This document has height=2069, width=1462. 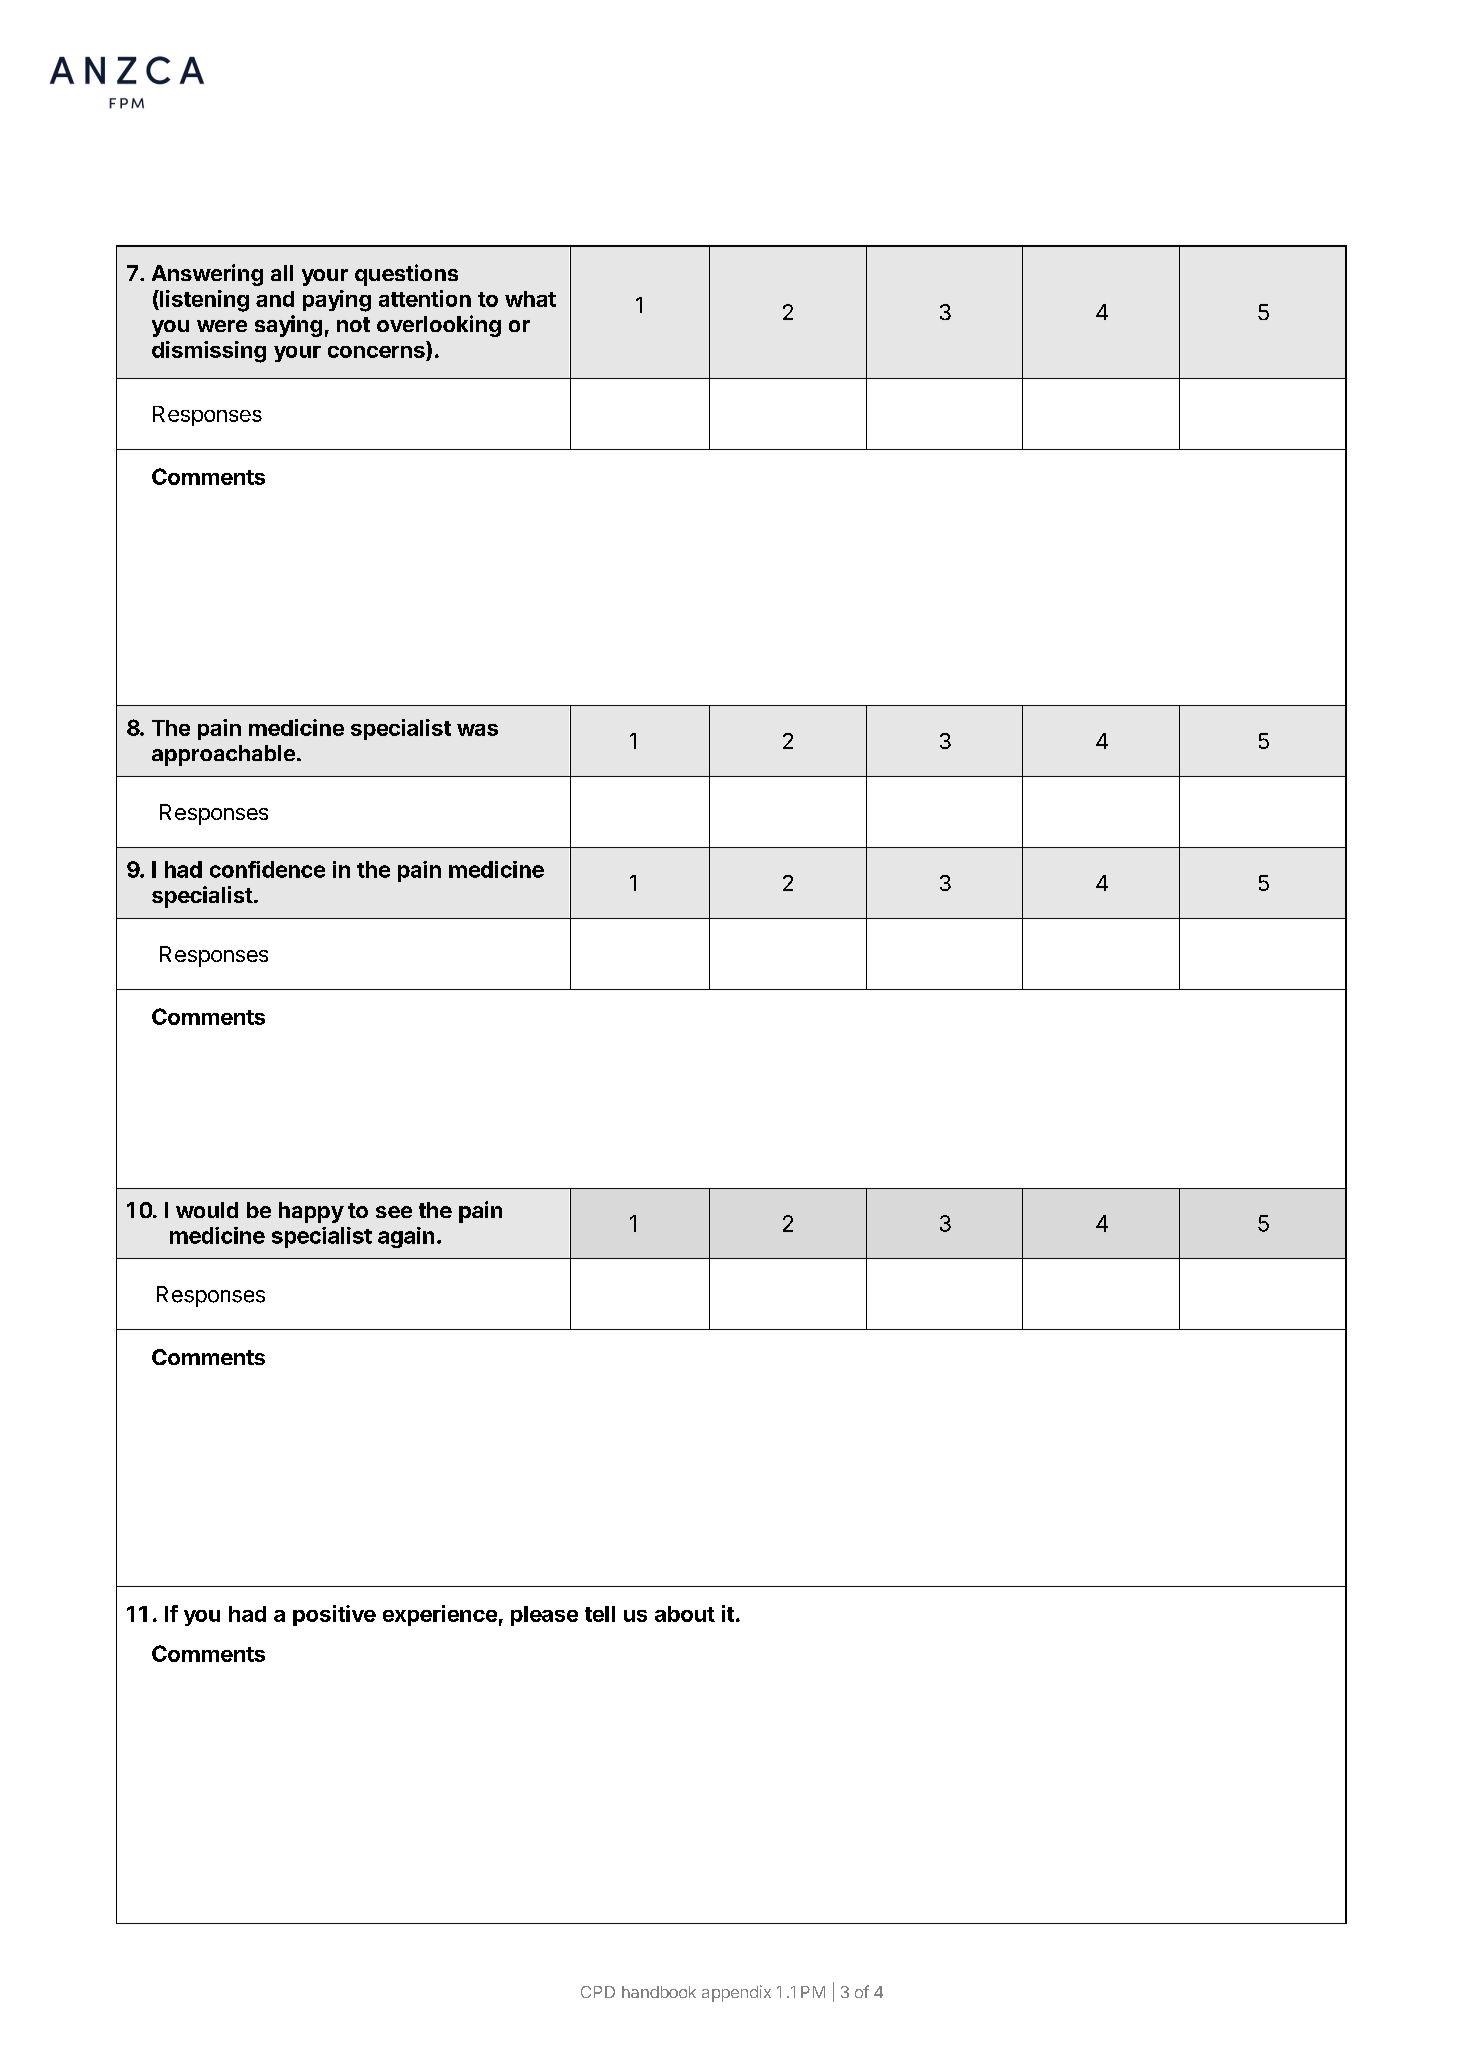 What do you see at coordinates (311, 1212) in the document?
I see `happy` at bounding box center [311, 1212].
